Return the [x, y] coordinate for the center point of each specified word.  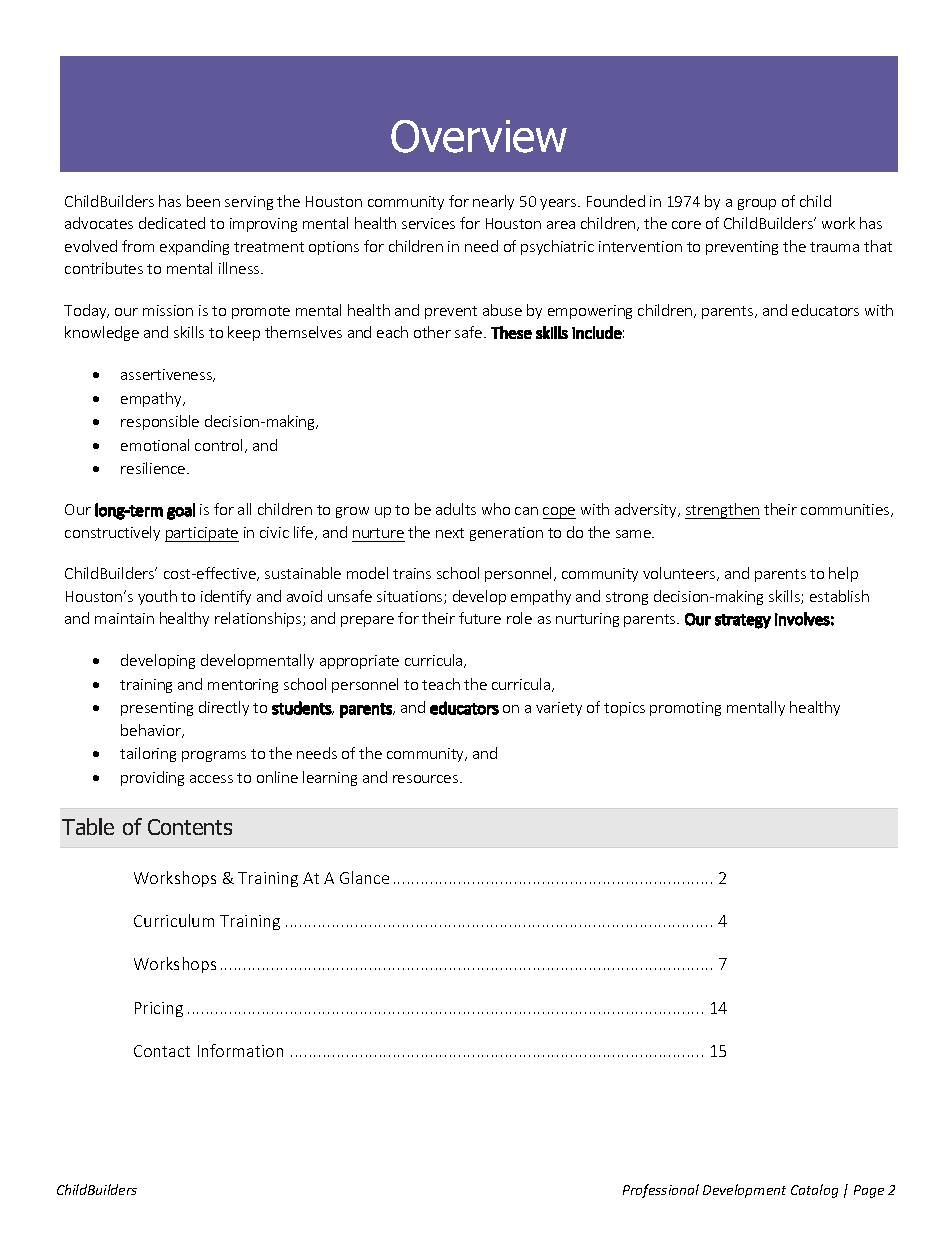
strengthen [722, 511]
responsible [160, 422]
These [511, 332]
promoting [685, 709]
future [480, 618]
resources [427, 779]
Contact [162, 1051]
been [203, 201]
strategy [743, 621]
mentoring [243, 686]
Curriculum [174, 920]
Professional [661, 1191]
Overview [479, 136]
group [757, 204]
